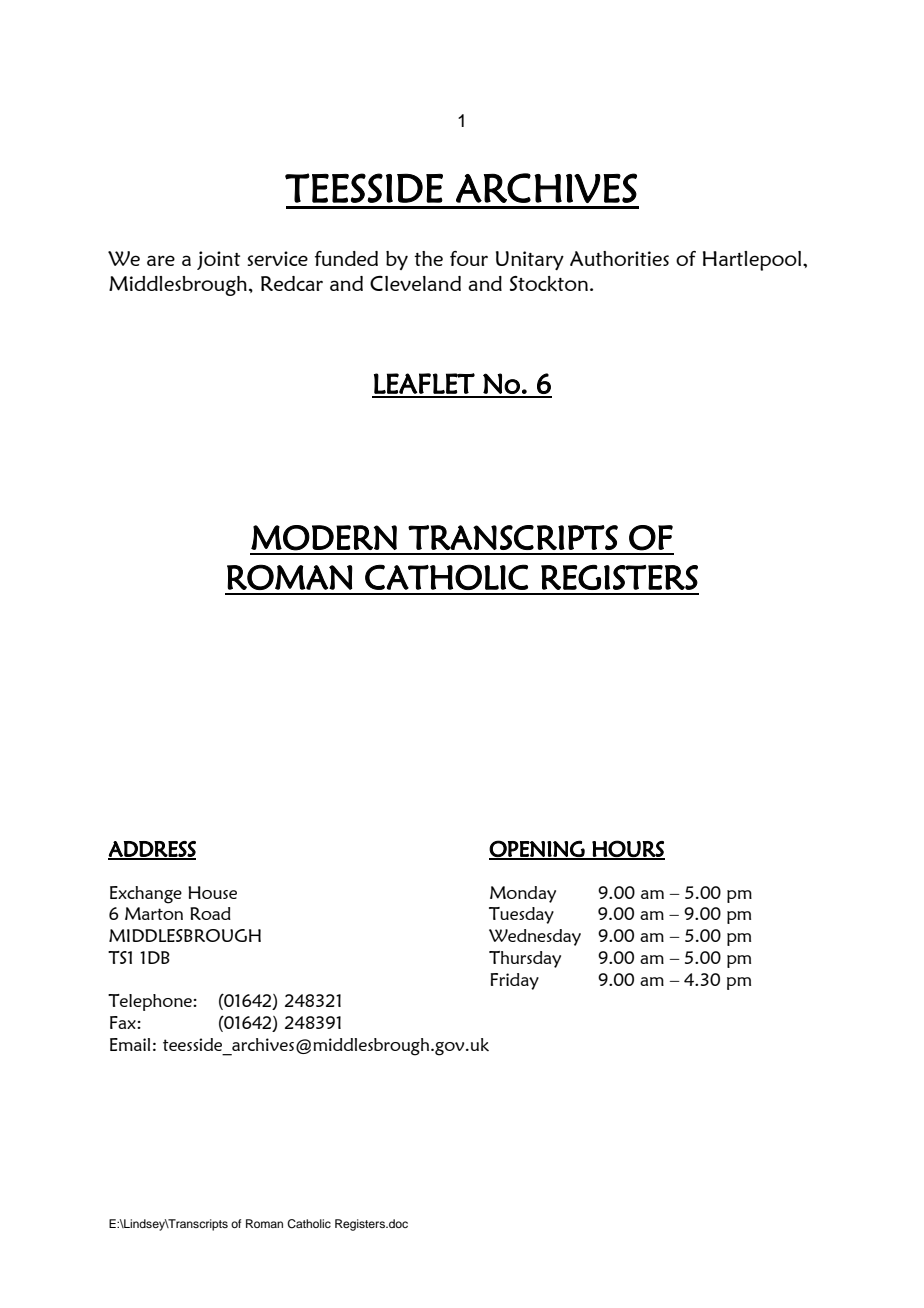  I want to click on Telephone, so click(151, 1002).
